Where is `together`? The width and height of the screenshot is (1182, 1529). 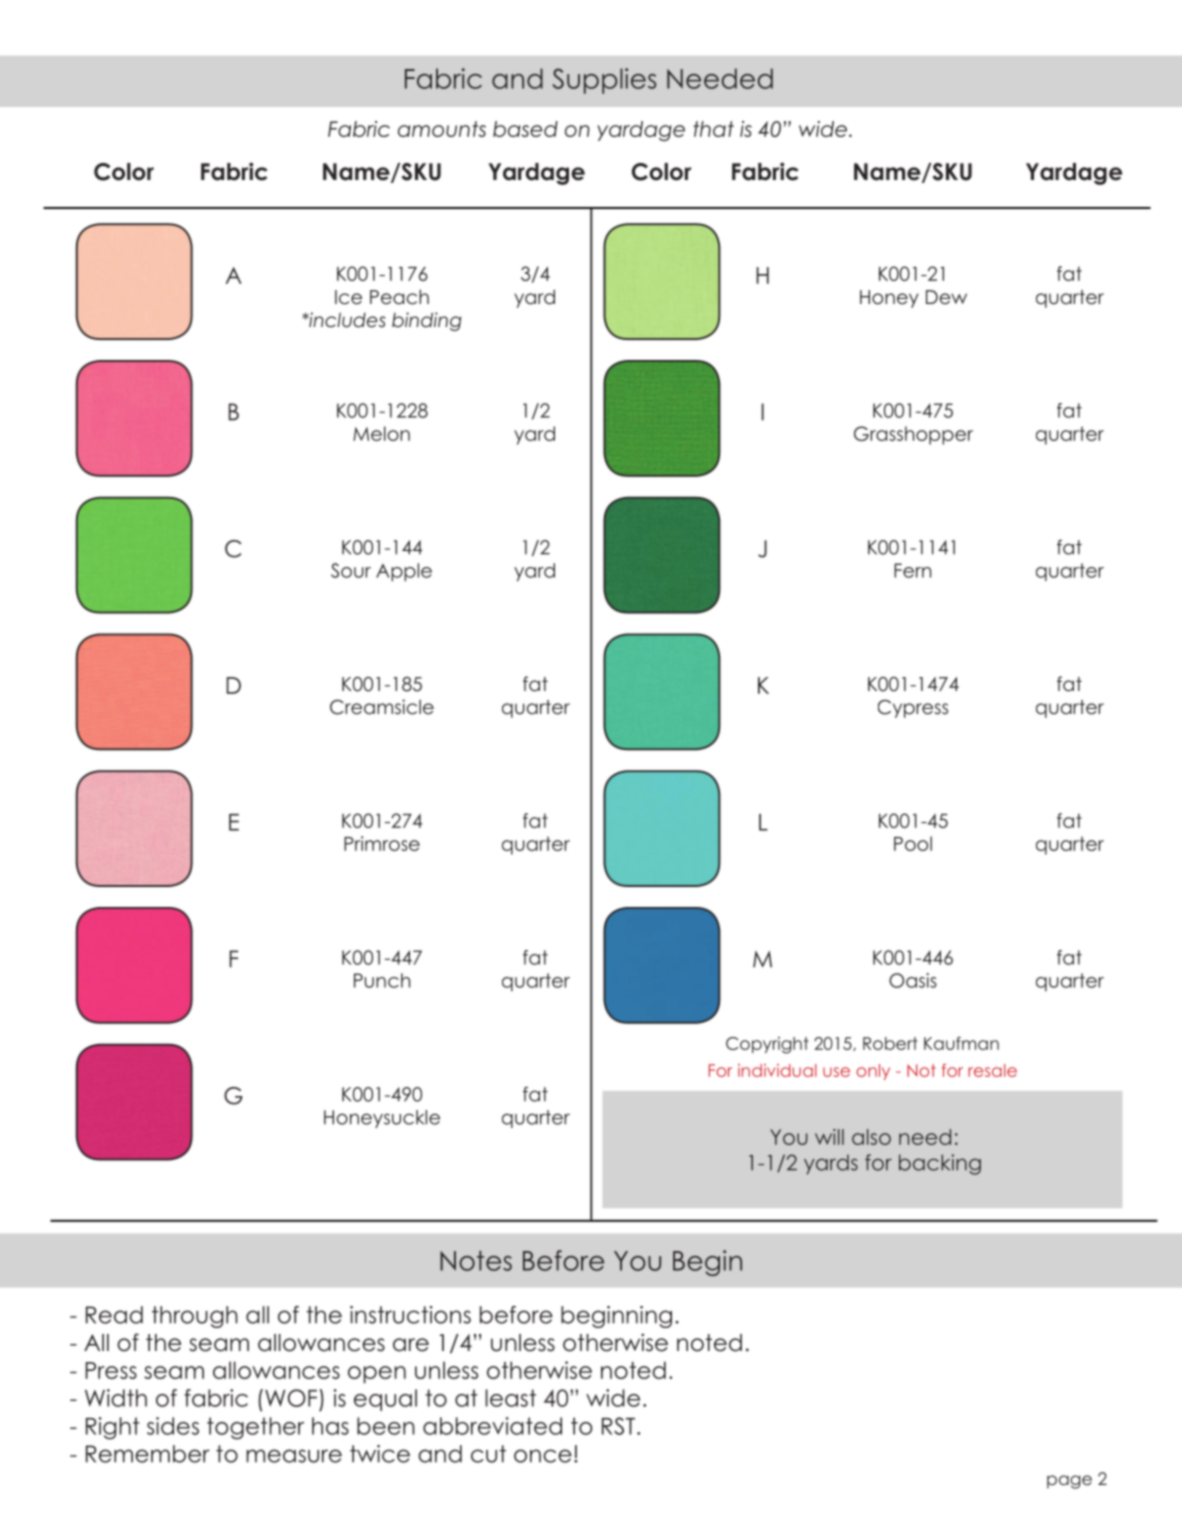 together is located at coordinates (255, 1428).
